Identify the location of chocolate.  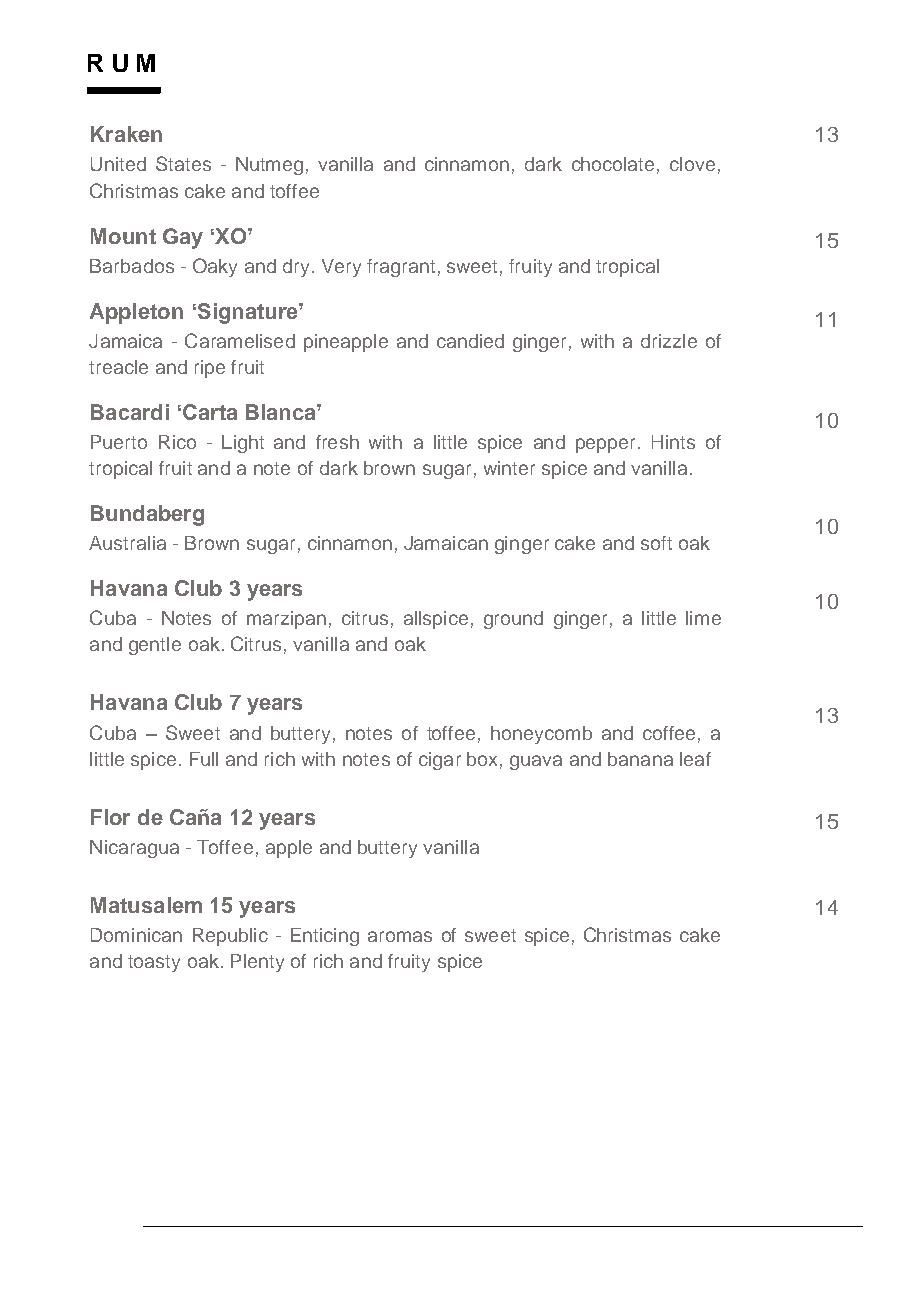
(613, 164).
